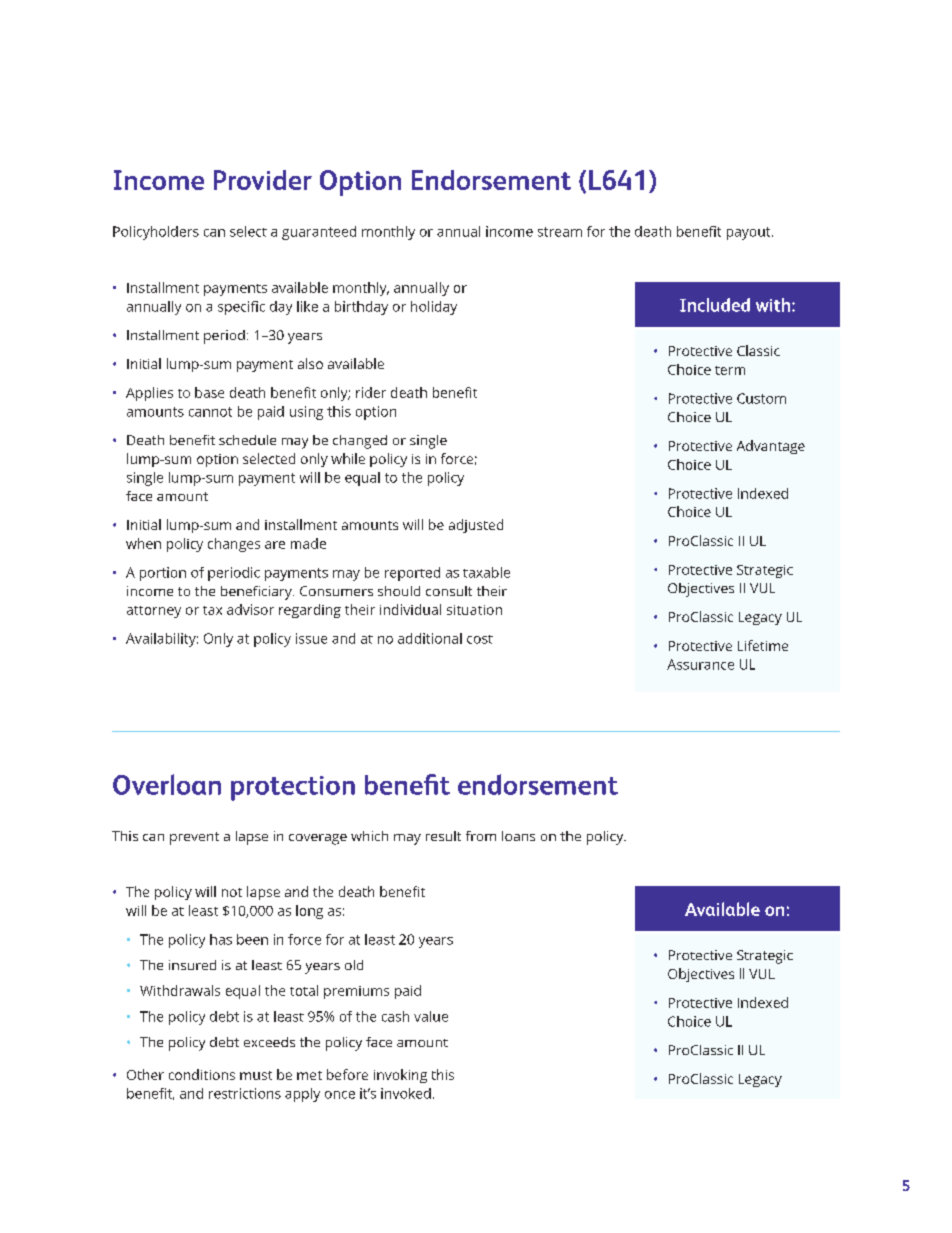 Image resolution: width=952 pixels, height=1233 pixels. I want to click on protection, so click(293, 788).
